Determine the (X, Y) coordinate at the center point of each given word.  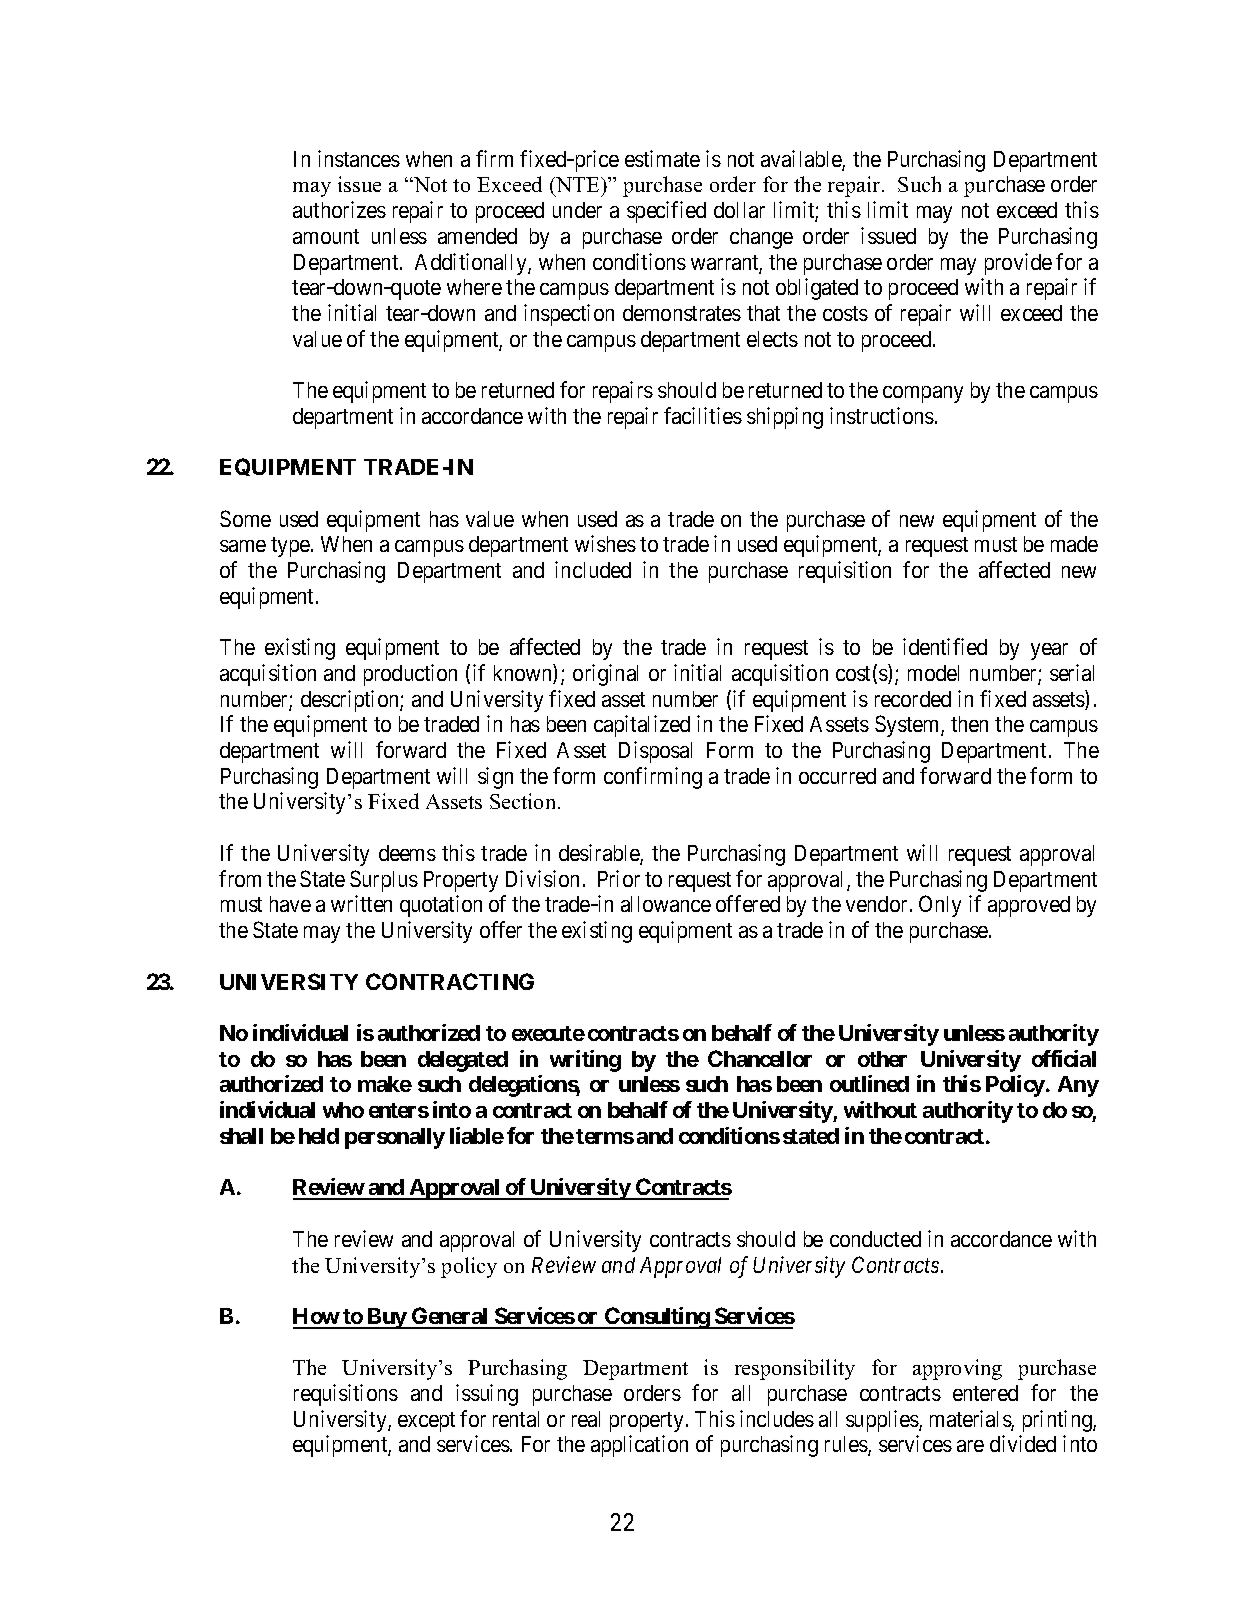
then (969, 724)
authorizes (339, 209)
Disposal (655, 752)
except (426, 1422)
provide (1018, 264)
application (639, 1446)
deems (407, 853)
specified (666, 212)
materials (971, 1420)
